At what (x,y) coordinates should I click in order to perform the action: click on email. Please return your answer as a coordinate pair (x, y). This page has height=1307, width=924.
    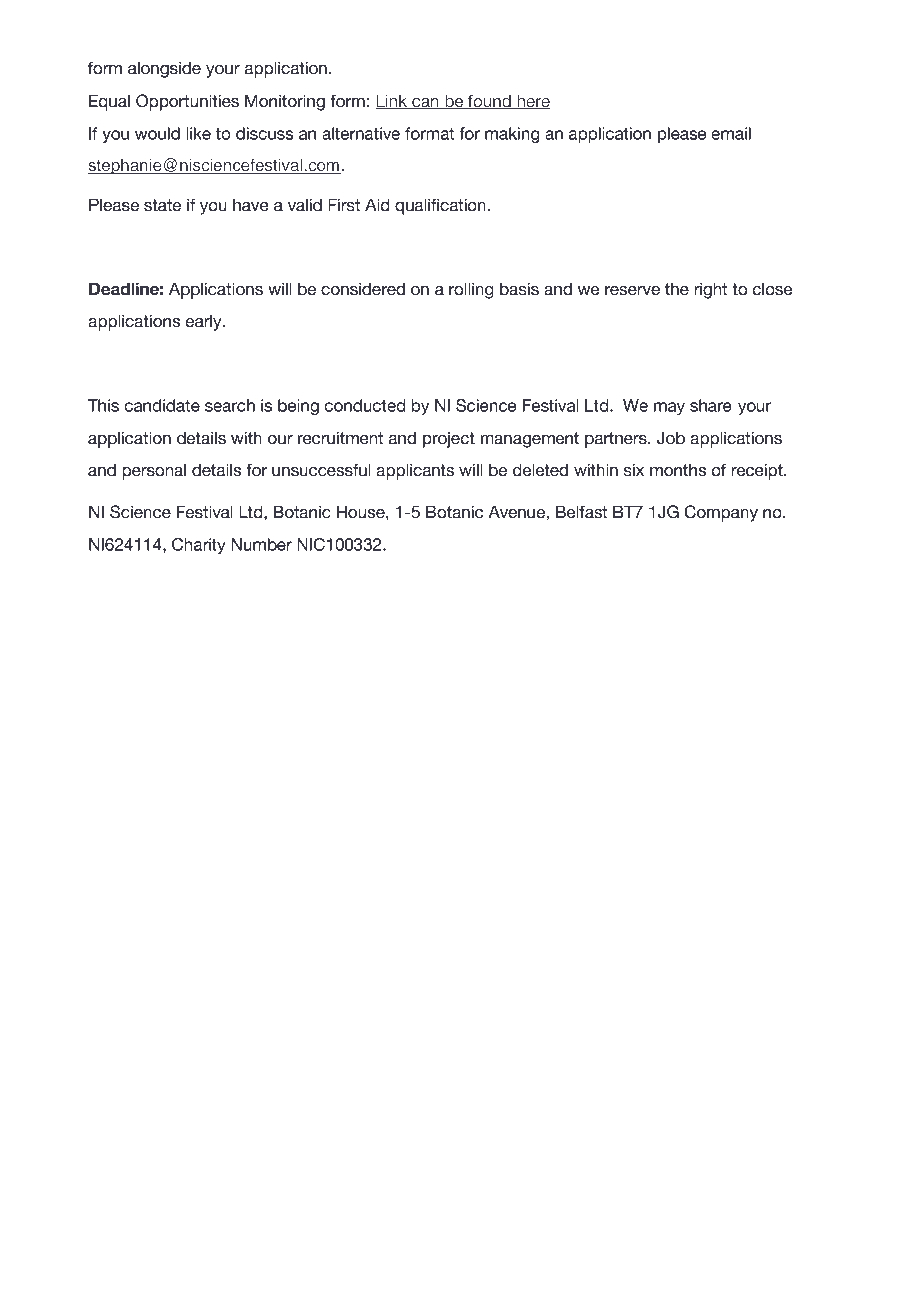
    Looking at the image, I should click on (731, 133).
